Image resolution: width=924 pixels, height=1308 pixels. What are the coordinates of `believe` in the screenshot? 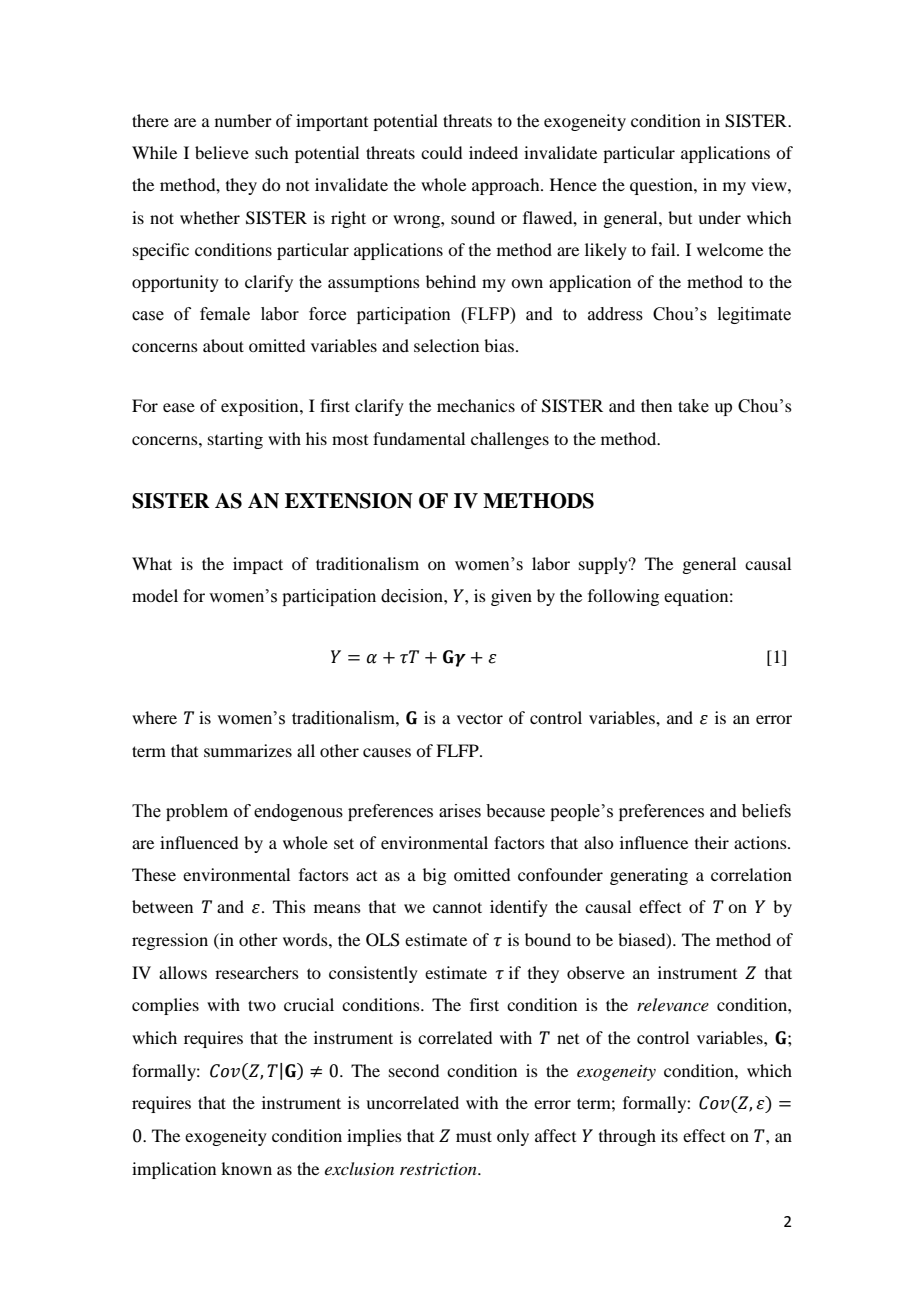 It's located at (222, 152).
